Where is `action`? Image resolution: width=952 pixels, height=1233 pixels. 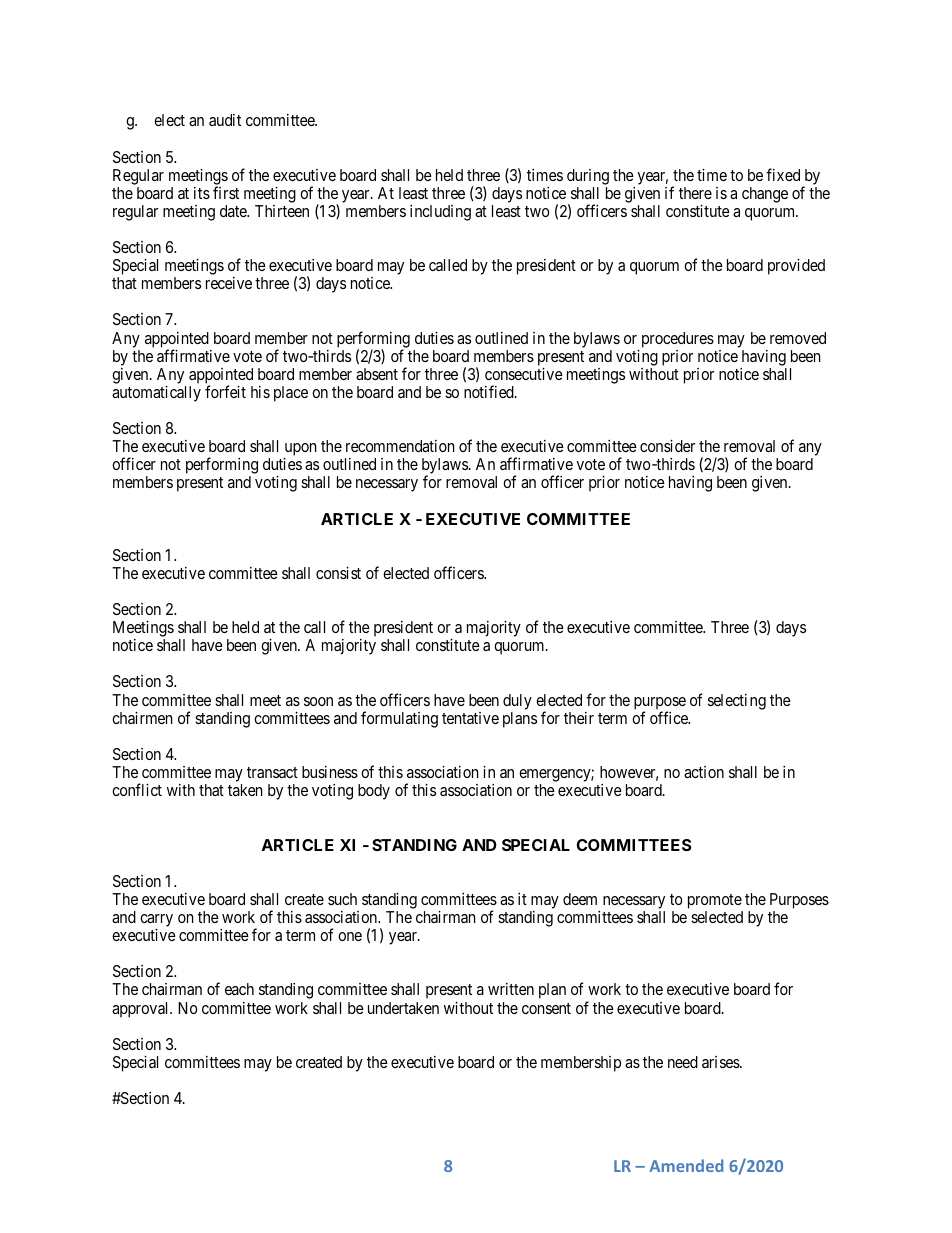 action is located at coordinates (704, 772).
